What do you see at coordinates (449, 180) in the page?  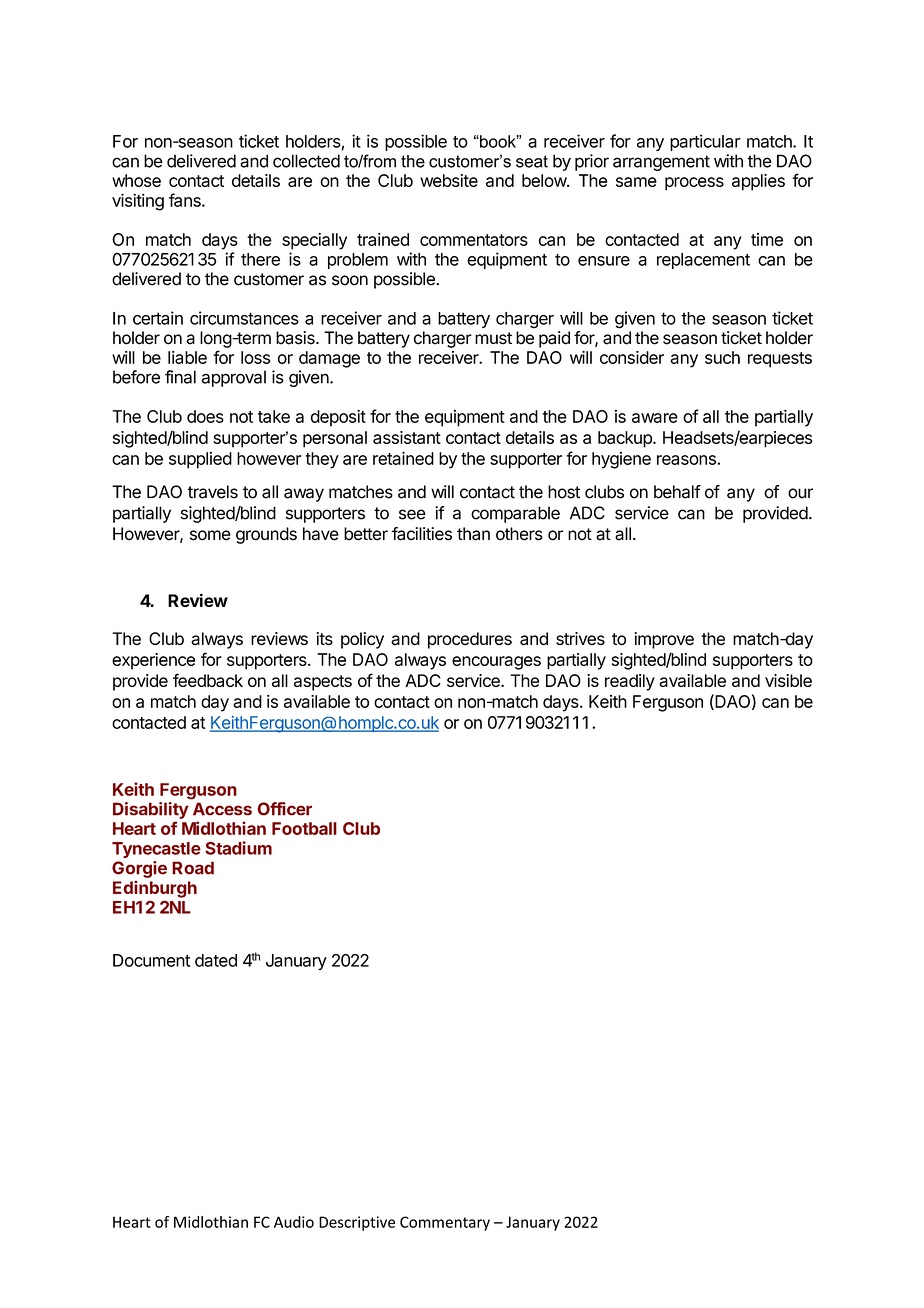 I see `website` at bounding box center [449, 180].
